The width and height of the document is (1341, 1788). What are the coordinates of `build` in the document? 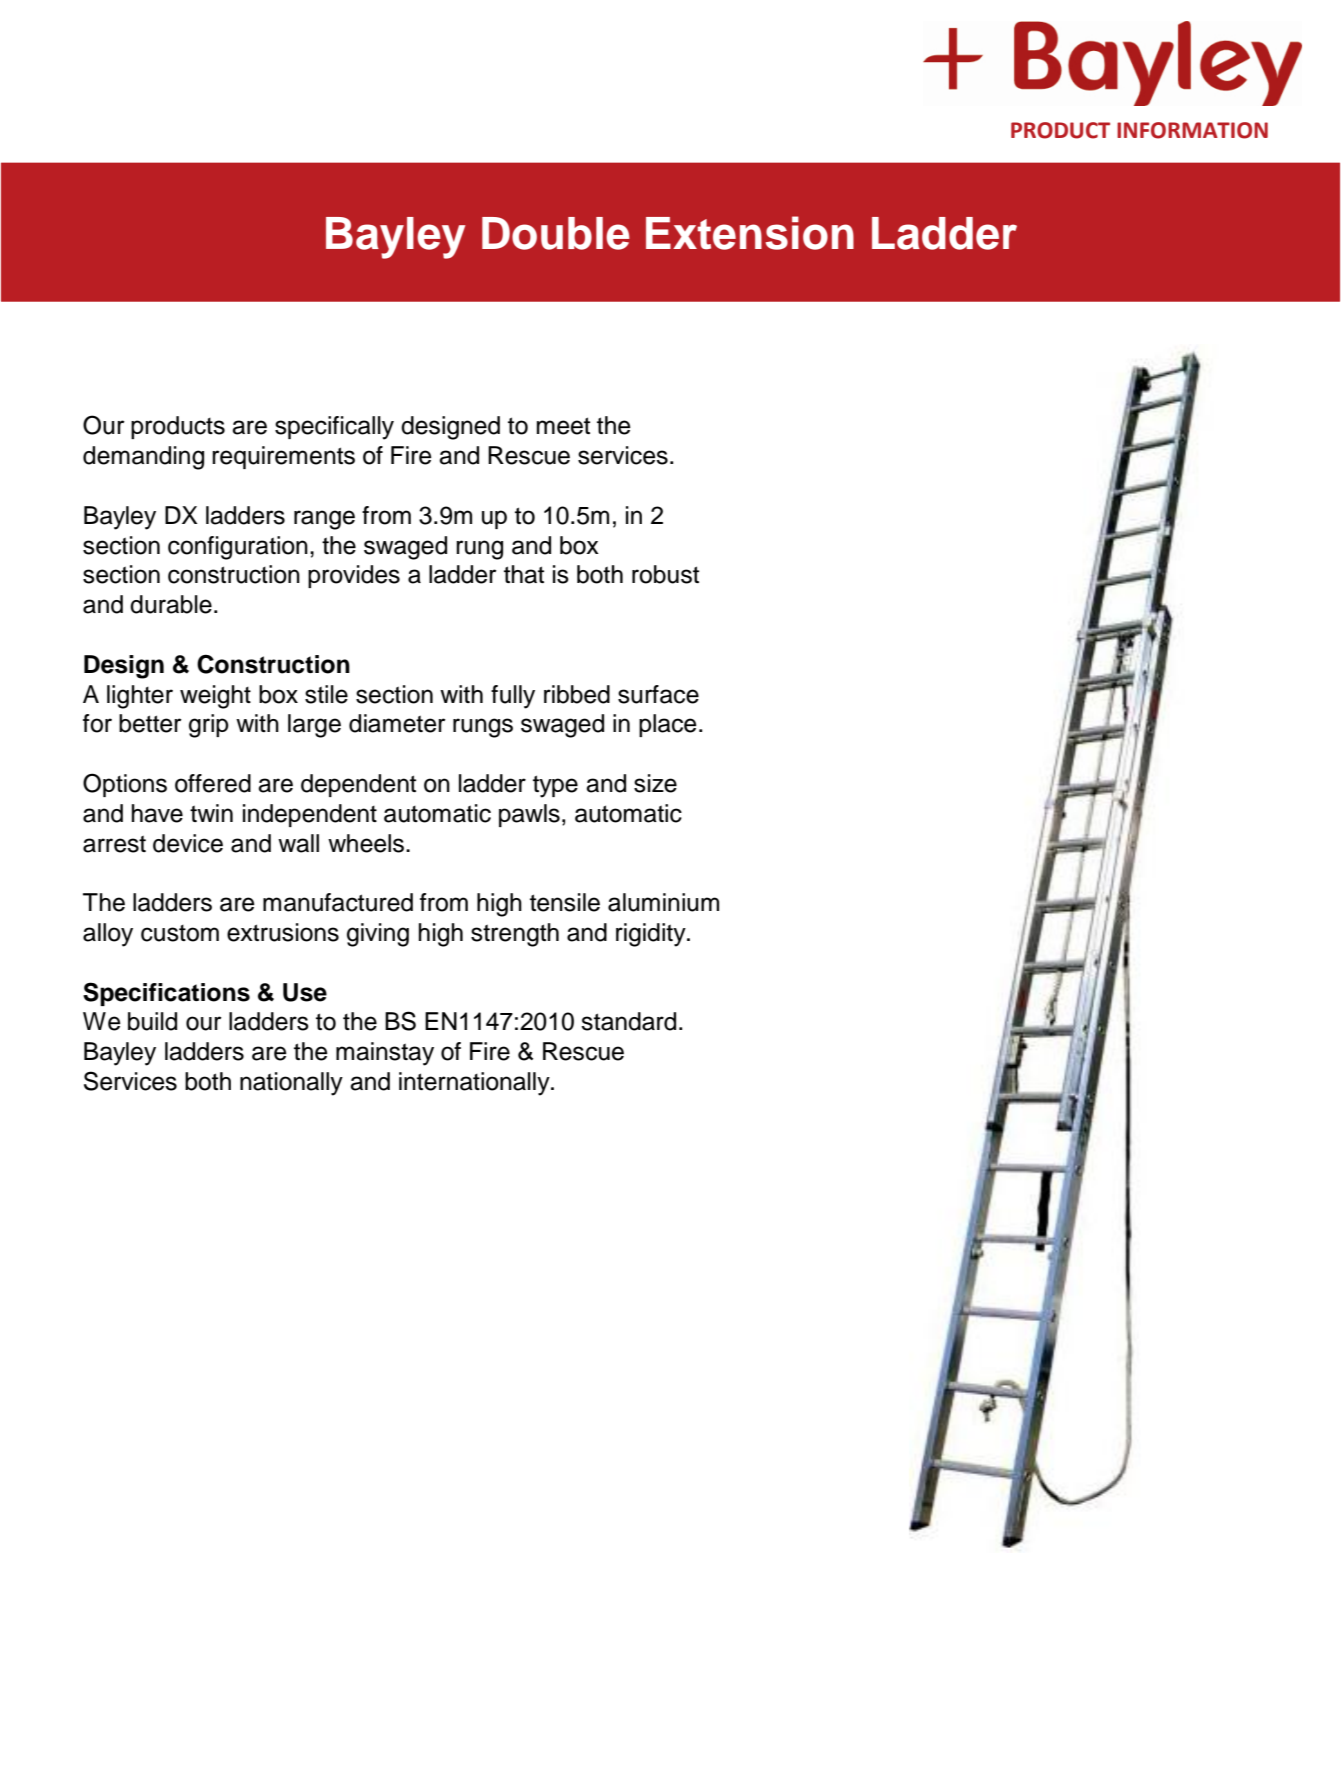 It's located at (152, 1021).
